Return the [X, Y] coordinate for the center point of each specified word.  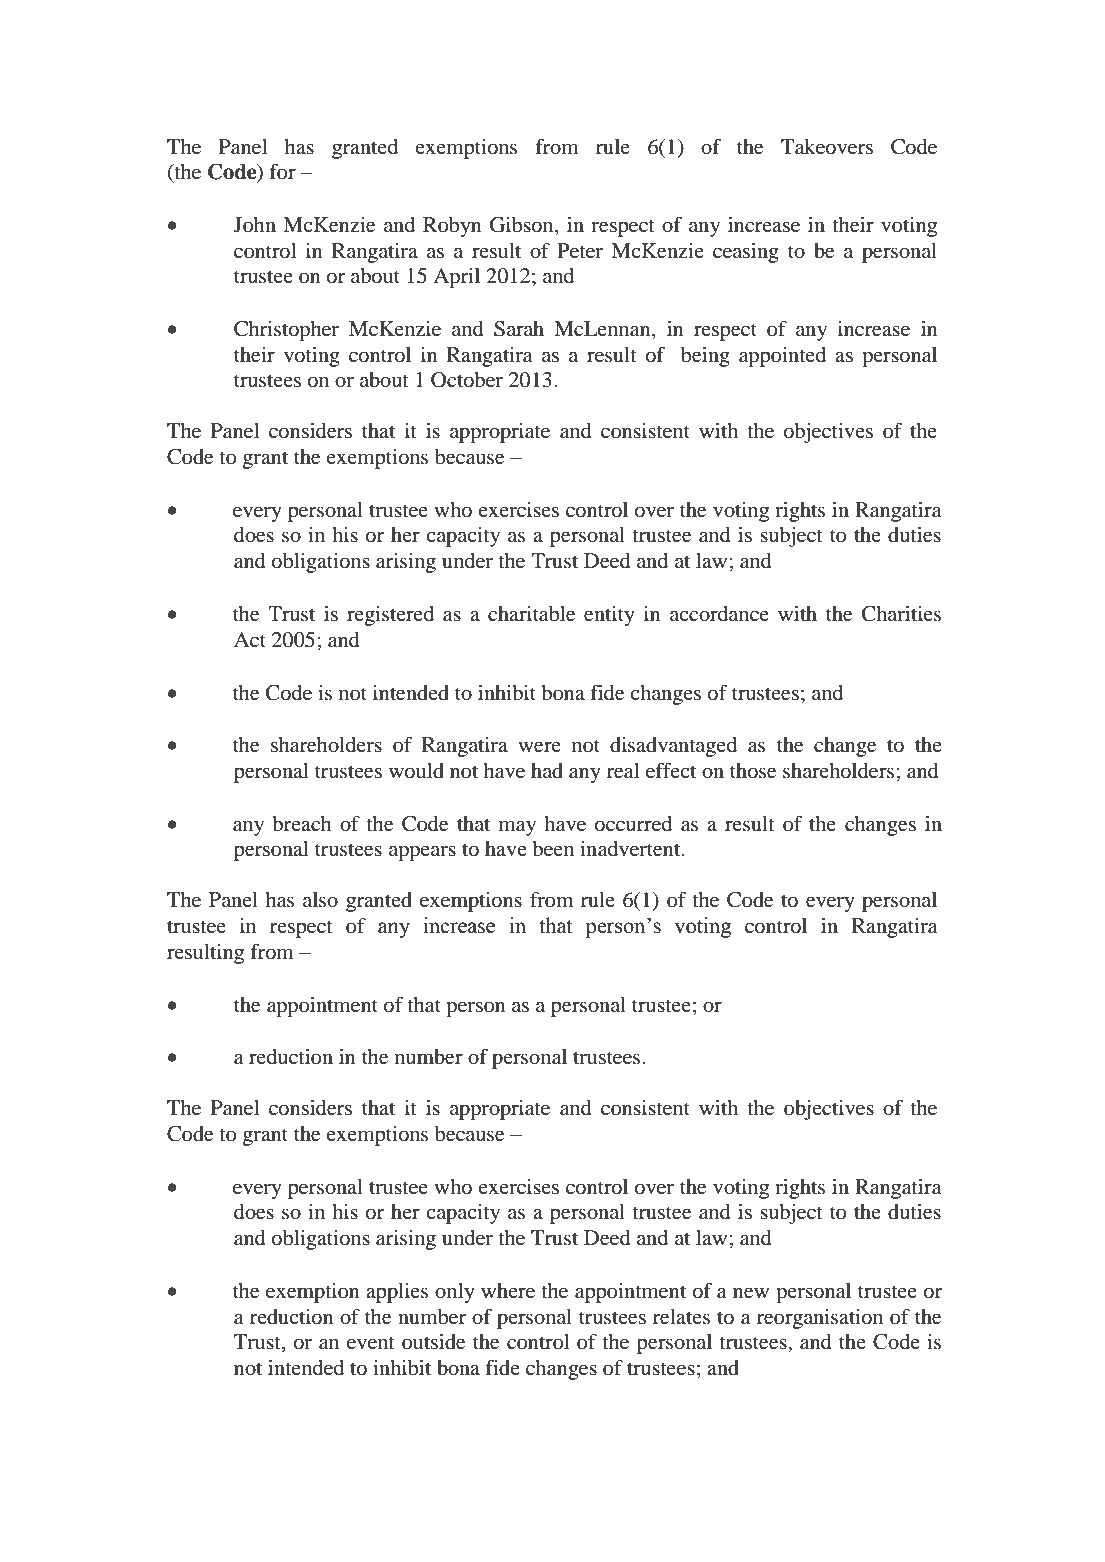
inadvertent [631, 849]
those [753, 771]
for [282, 171]
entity [609, 616]
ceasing [746, 253]
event [371, 1343]
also [320, 900]
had [547, 771]
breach [302, 824]
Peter [580, 251]
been [553, 849]
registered [390, 616]
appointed [782, 357]
